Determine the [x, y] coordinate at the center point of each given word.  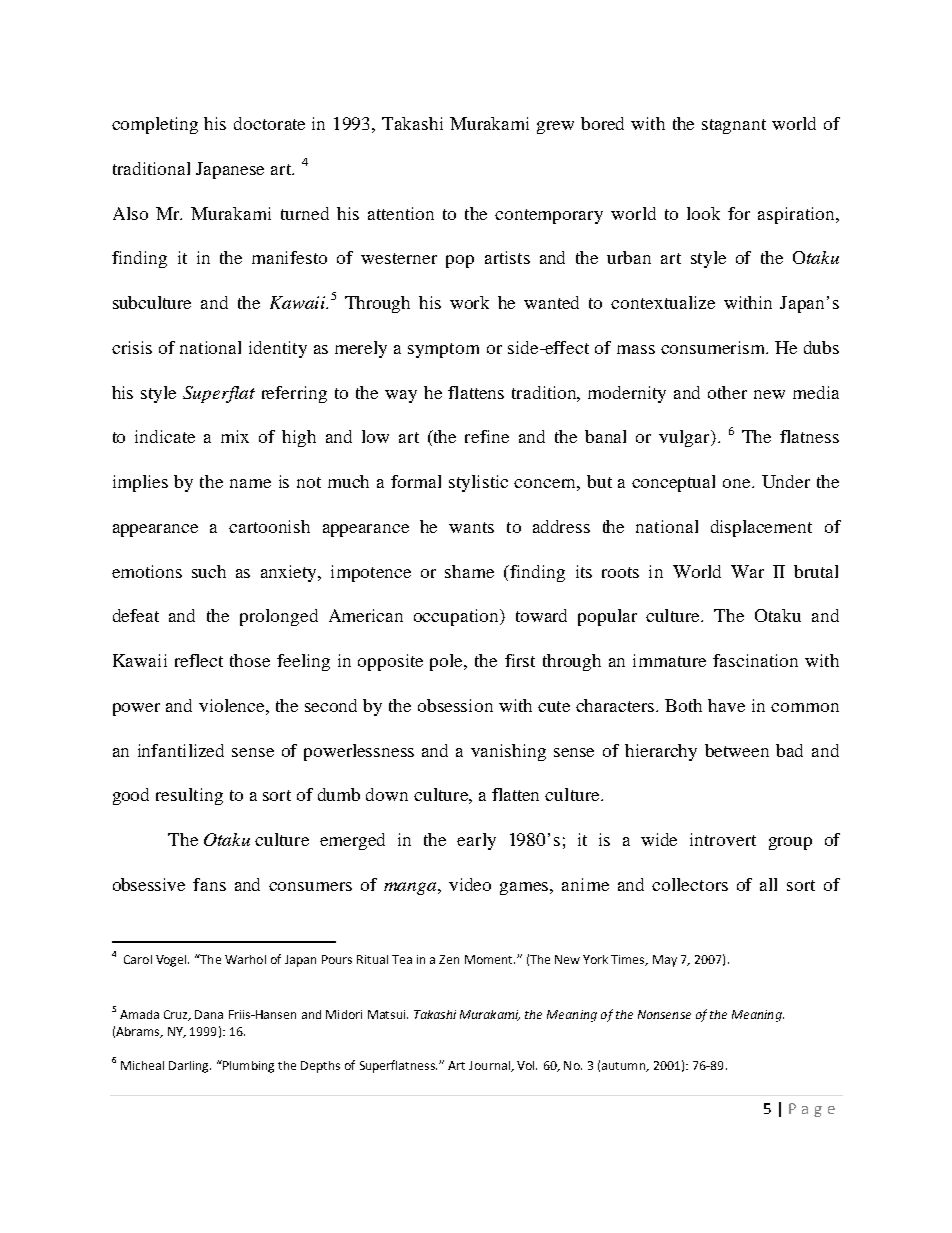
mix [235, 436]
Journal [490, 1066]
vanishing [508, 752]
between [737, 750]
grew [555, 127]
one [738, 483]
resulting [189, 796]
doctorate [269, 123]
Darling [190, 1067]
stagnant [734, 126]
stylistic [478, 483]
